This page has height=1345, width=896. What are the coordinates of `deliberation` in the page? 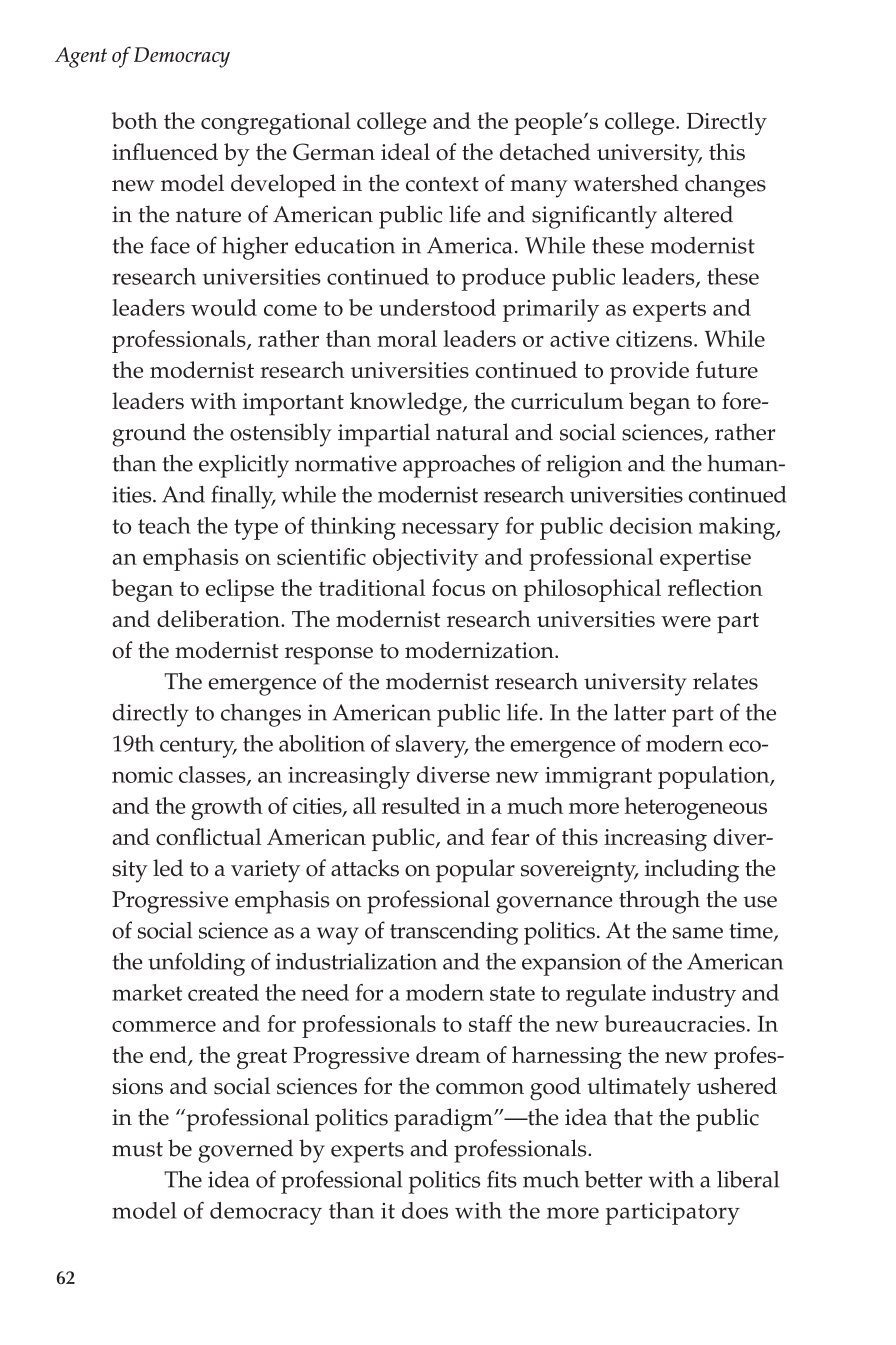 It's located at (219, 619).
